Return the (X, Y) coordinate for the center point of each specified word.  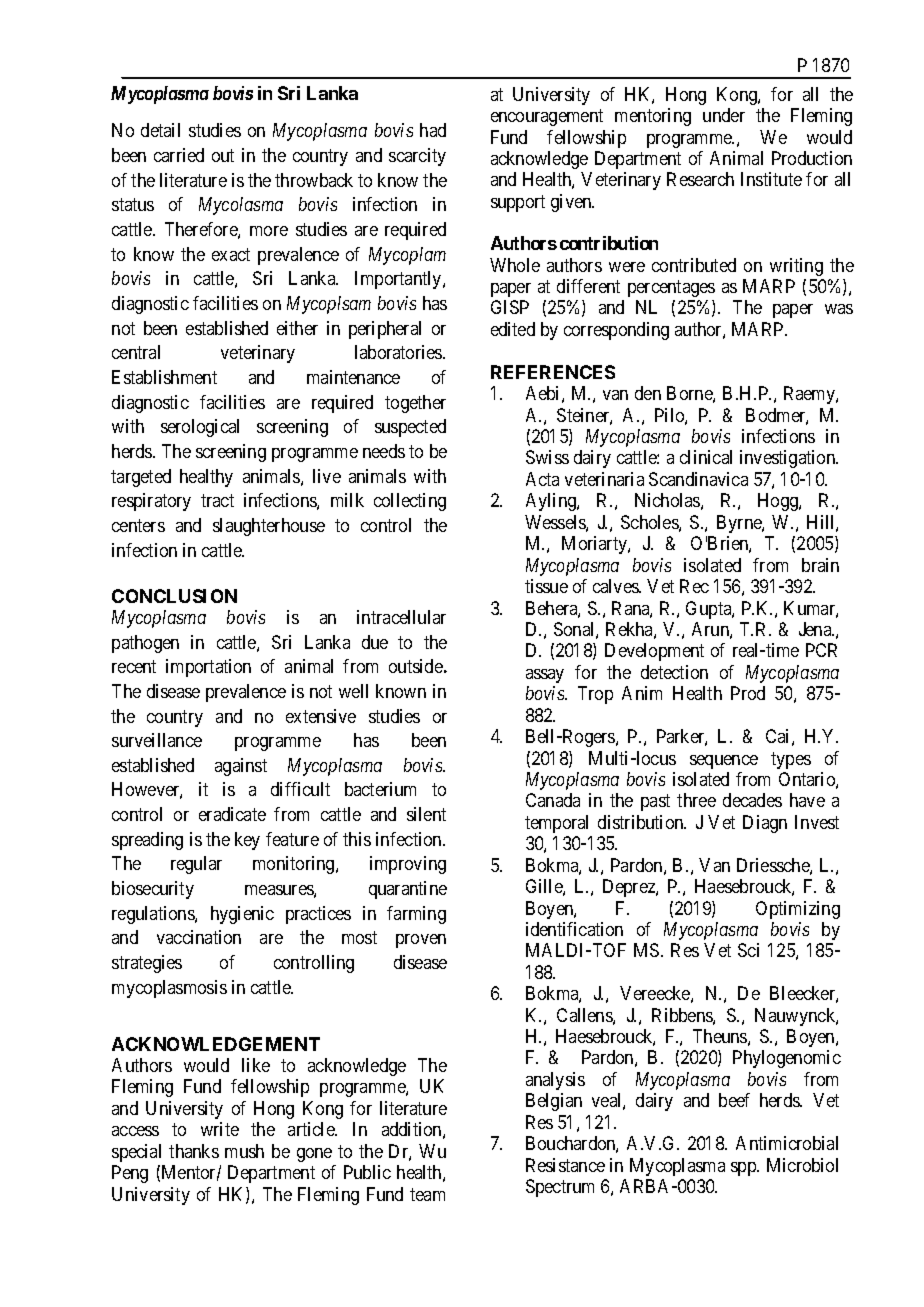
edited (513, 329)
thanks (194, 1151)
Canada (553, 800)
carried (179, 155)
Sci (748, 950)
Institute (771, 179)
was (839, 309)
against (241, 767)
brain (820, 565)
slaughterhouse (269, 527)
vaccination (199, 937)
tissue (546, 586)
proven (421, 941)
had (433, 130)
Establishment (164, 377)
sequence (724, 762)
